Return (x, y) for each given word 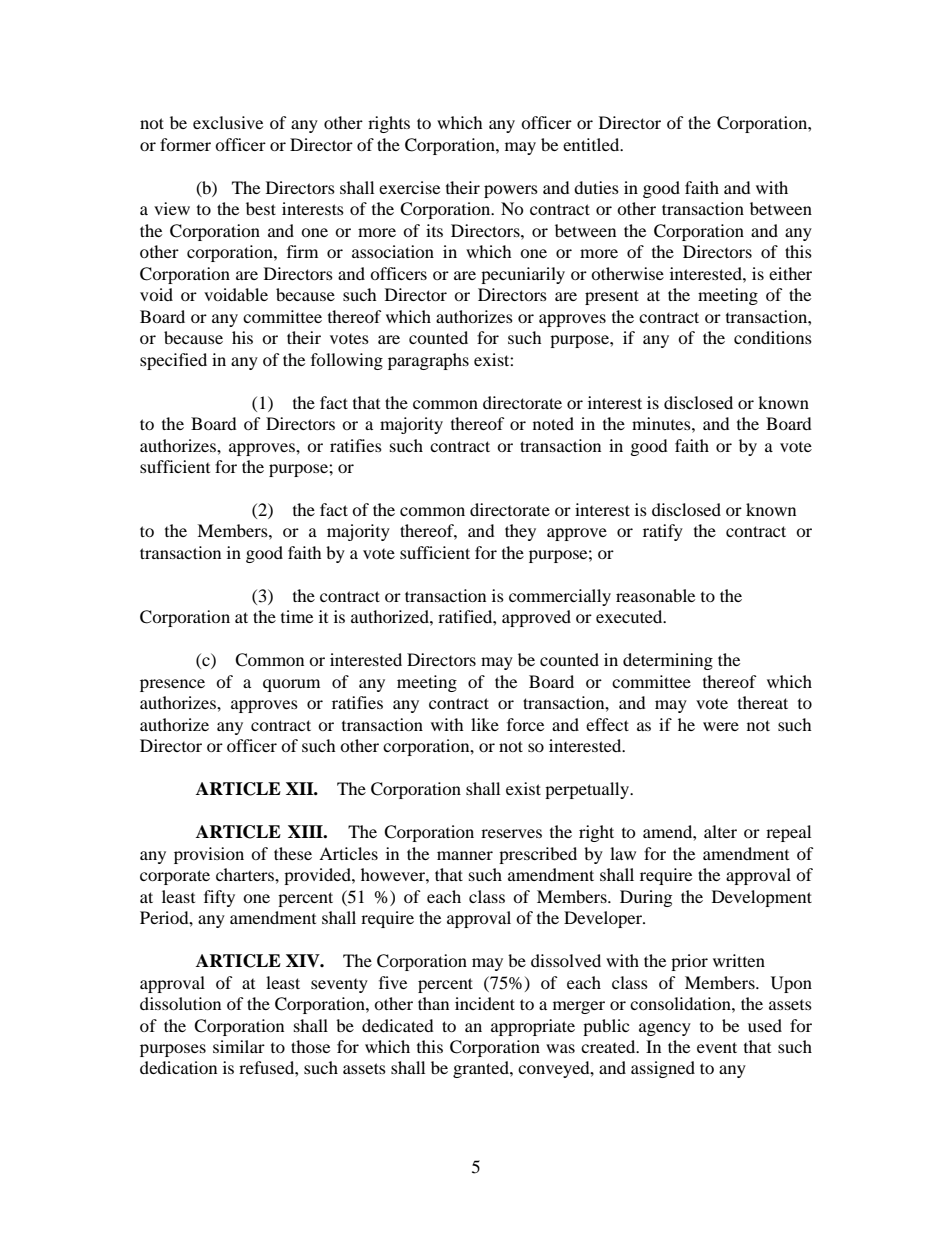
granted (482, 1069)
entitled (592, 144)
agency (665, 1029)
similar (239, 1046)
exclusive (228, 122)
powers (511, 191)
